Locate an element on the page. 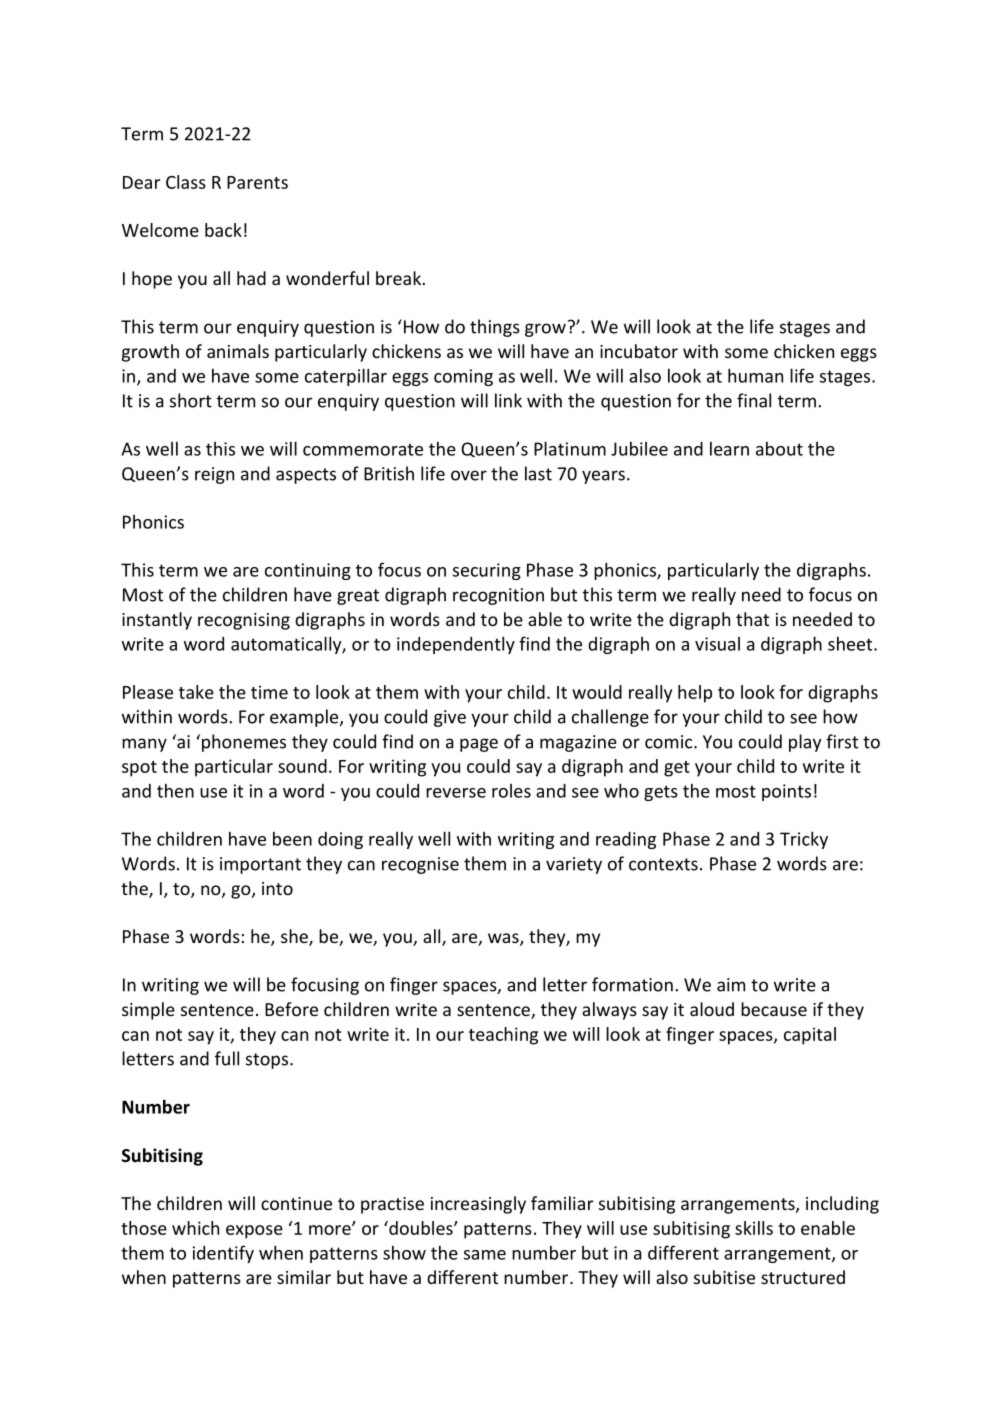 This image has height=1417, width=1002. same is located at coordinates (485, 1255).
